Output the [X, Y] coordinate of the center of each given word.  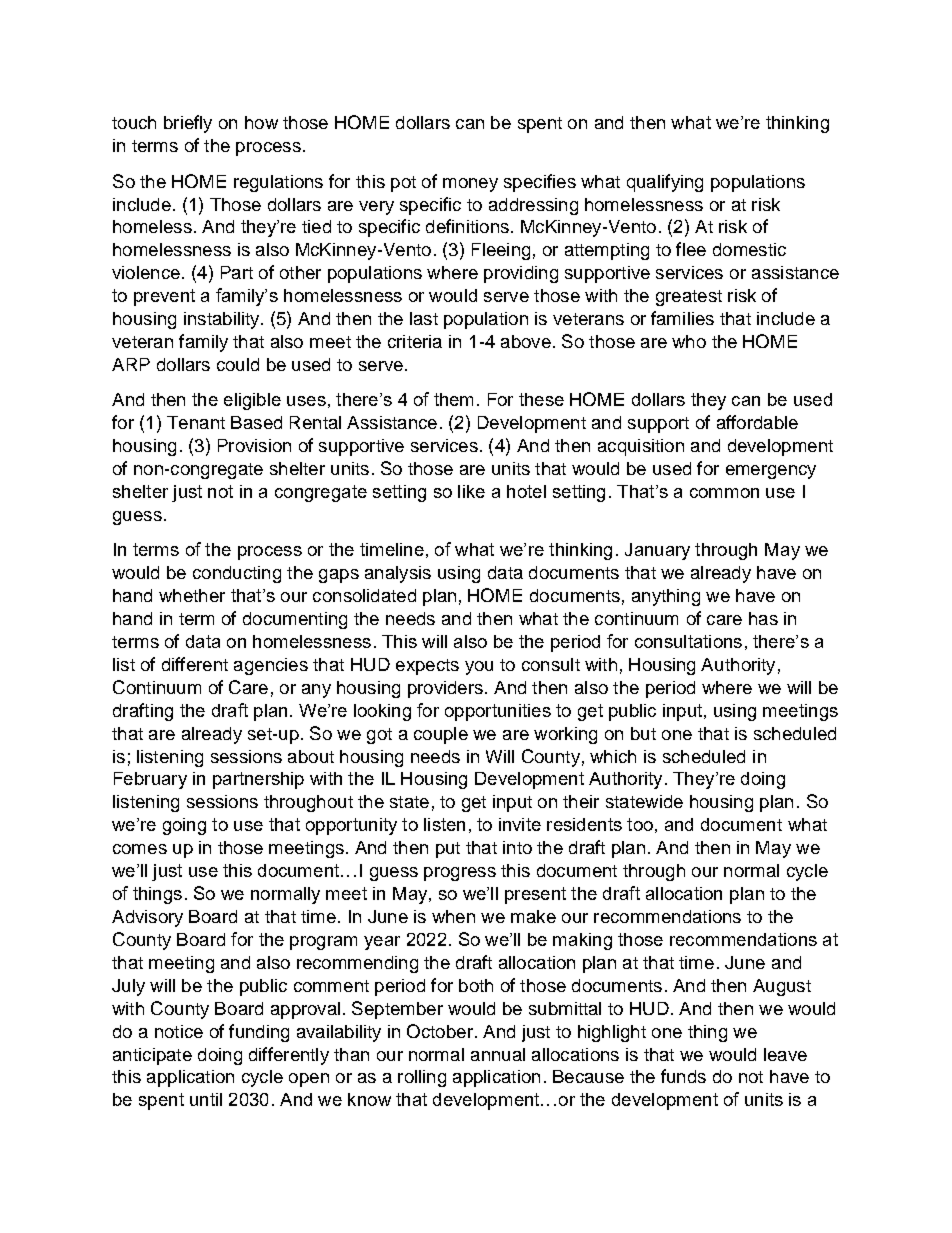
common [724, 493]
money [470, 185]
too [640, 824]
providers [445, 689]
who [689, 341]
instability [223, 320]
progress [460, 874]
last [424, 318]
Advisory [147, 918]
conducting [237, 574]
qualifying [665, 183]
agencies [271, 666]
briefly [188, 124]
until [206, 1099]
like [471, 491]
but [643, 733]
